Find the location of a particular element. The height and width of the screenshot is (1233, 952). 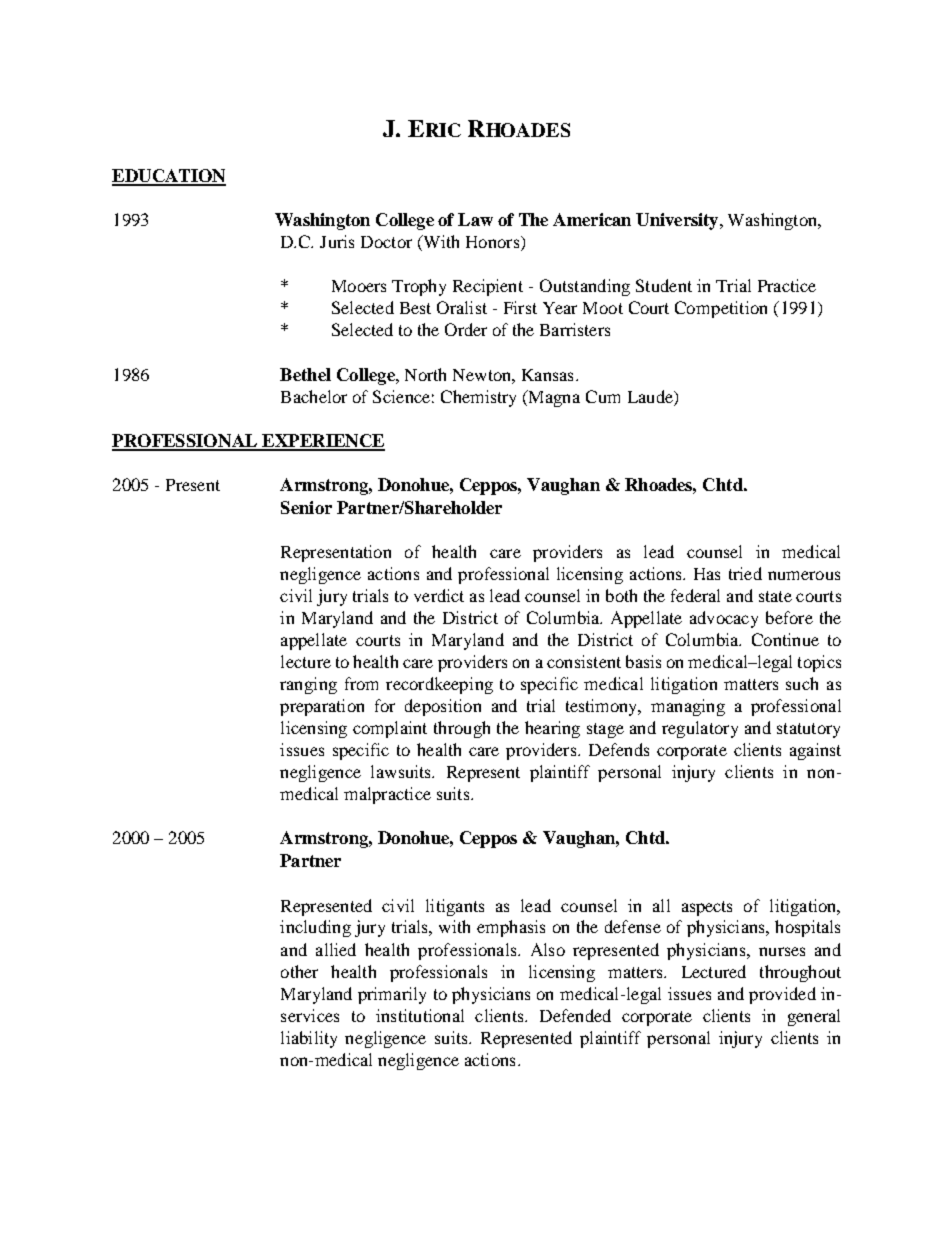

verdict is located at coordinates (439, 595).
